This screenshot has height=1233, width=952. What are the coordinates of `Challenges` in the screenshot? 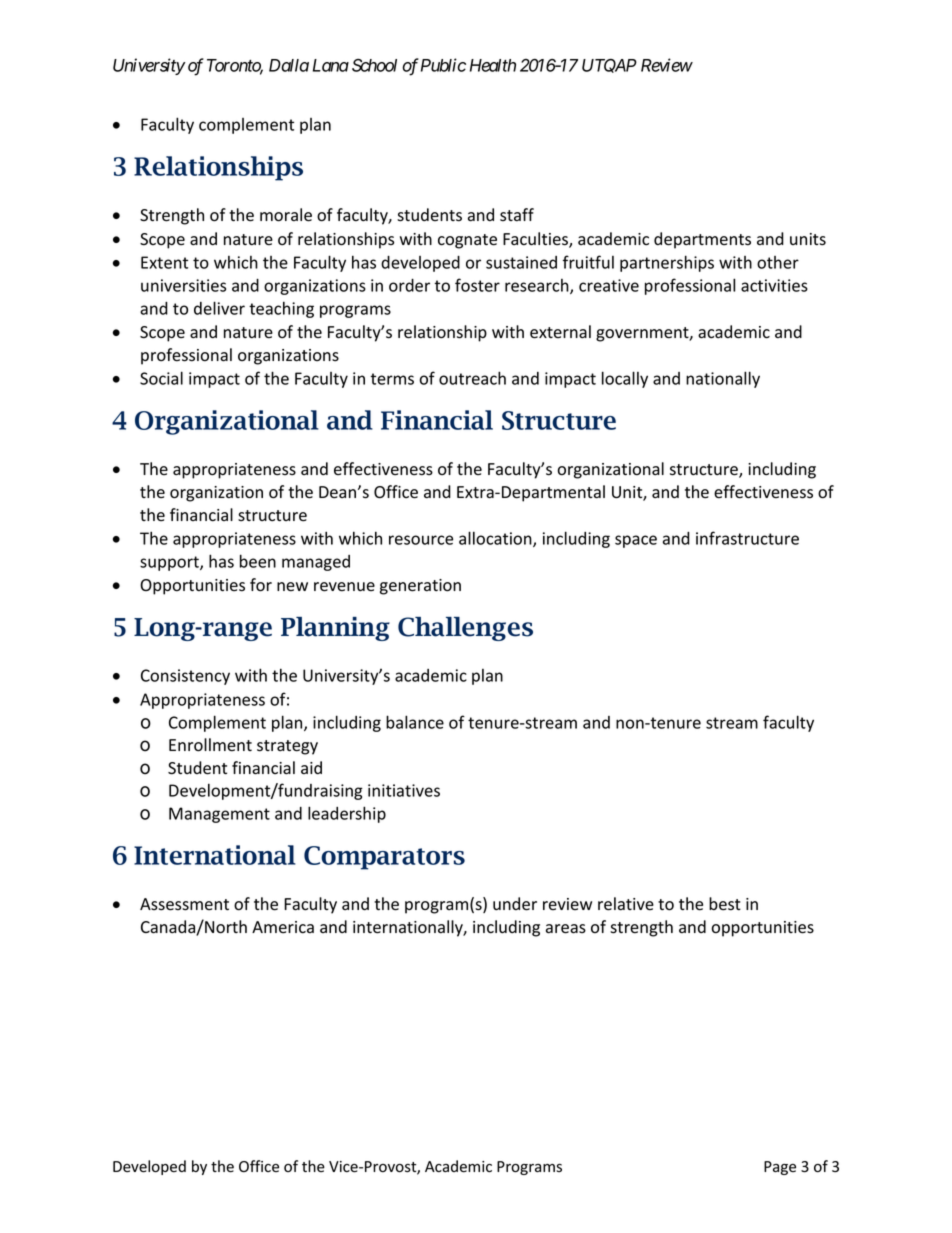 It's located at (465, 629).
